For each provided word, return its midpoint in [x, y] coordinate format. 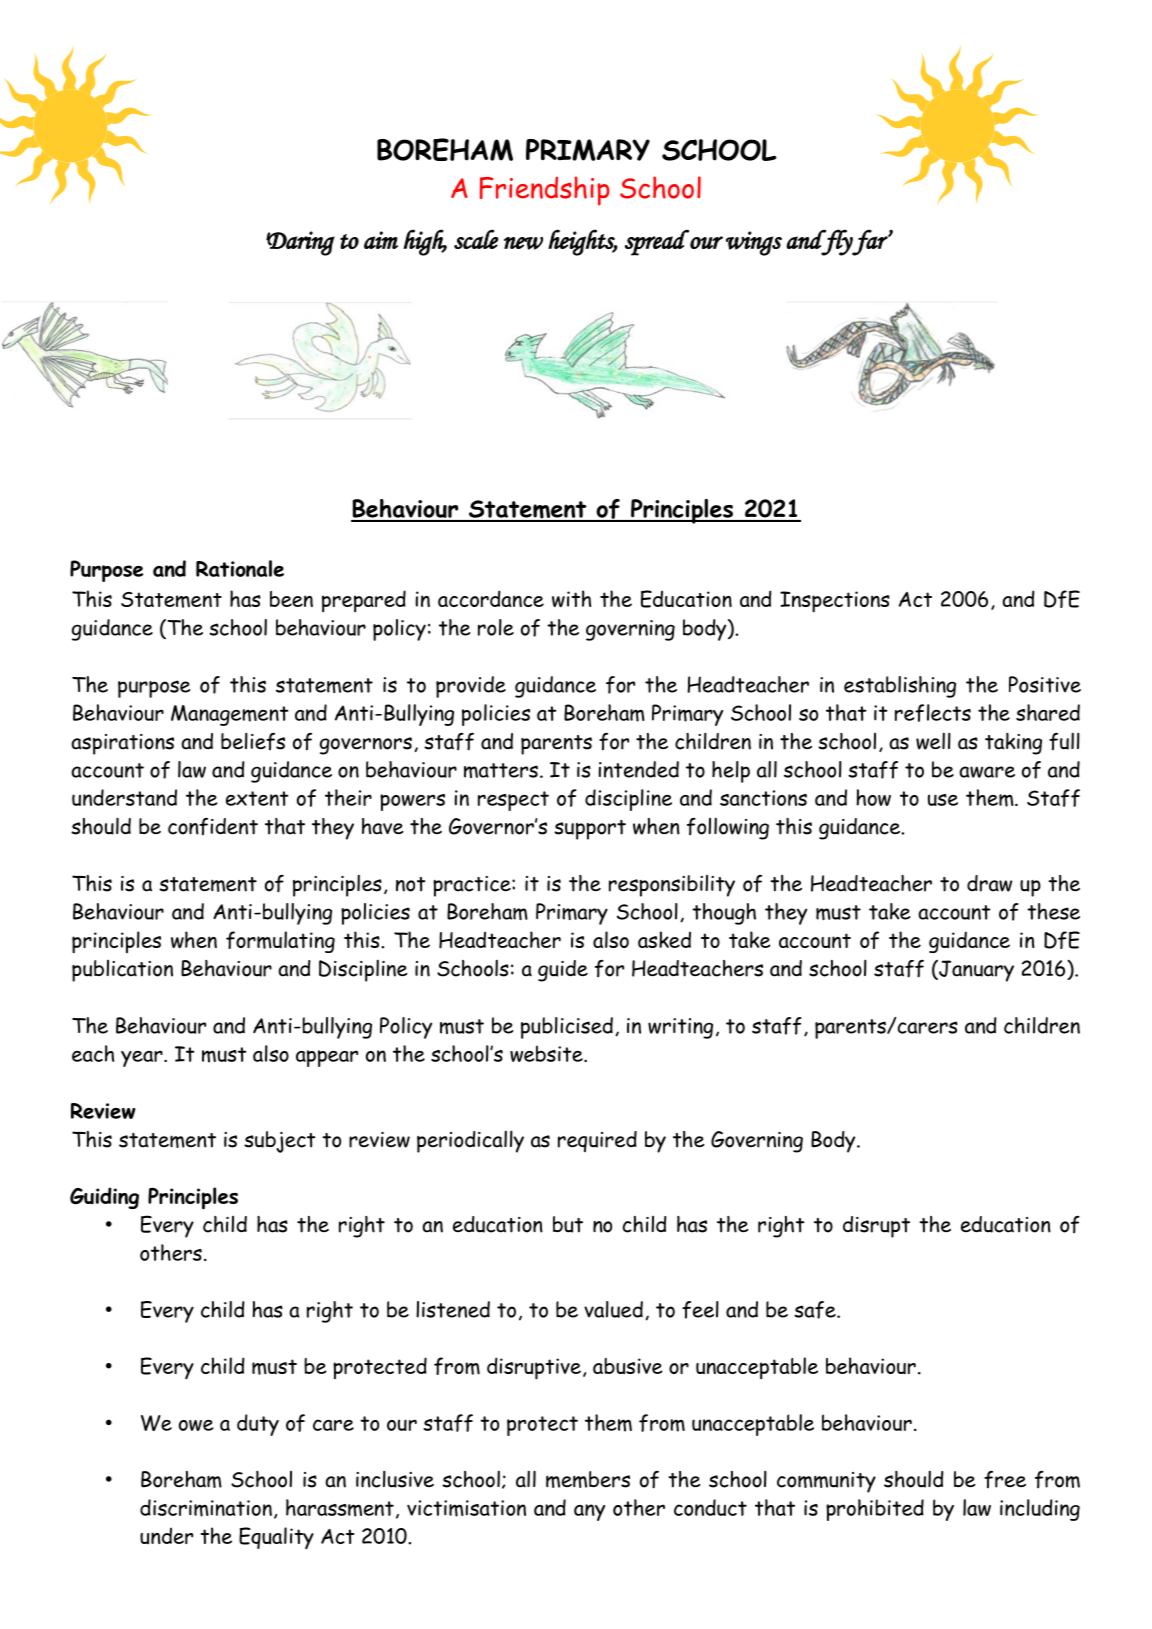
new [523, 243]
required [597, 1141]
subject [280, 1142]
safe [816, 1310]
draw [989, 883]
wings [754, 243]
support [590, 830]
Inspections [835, 602]
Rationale [240, 568]
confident [213, 827]
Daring [300, 243]
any [589, 1512]
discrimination [206, 1508]
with [571, 599]
